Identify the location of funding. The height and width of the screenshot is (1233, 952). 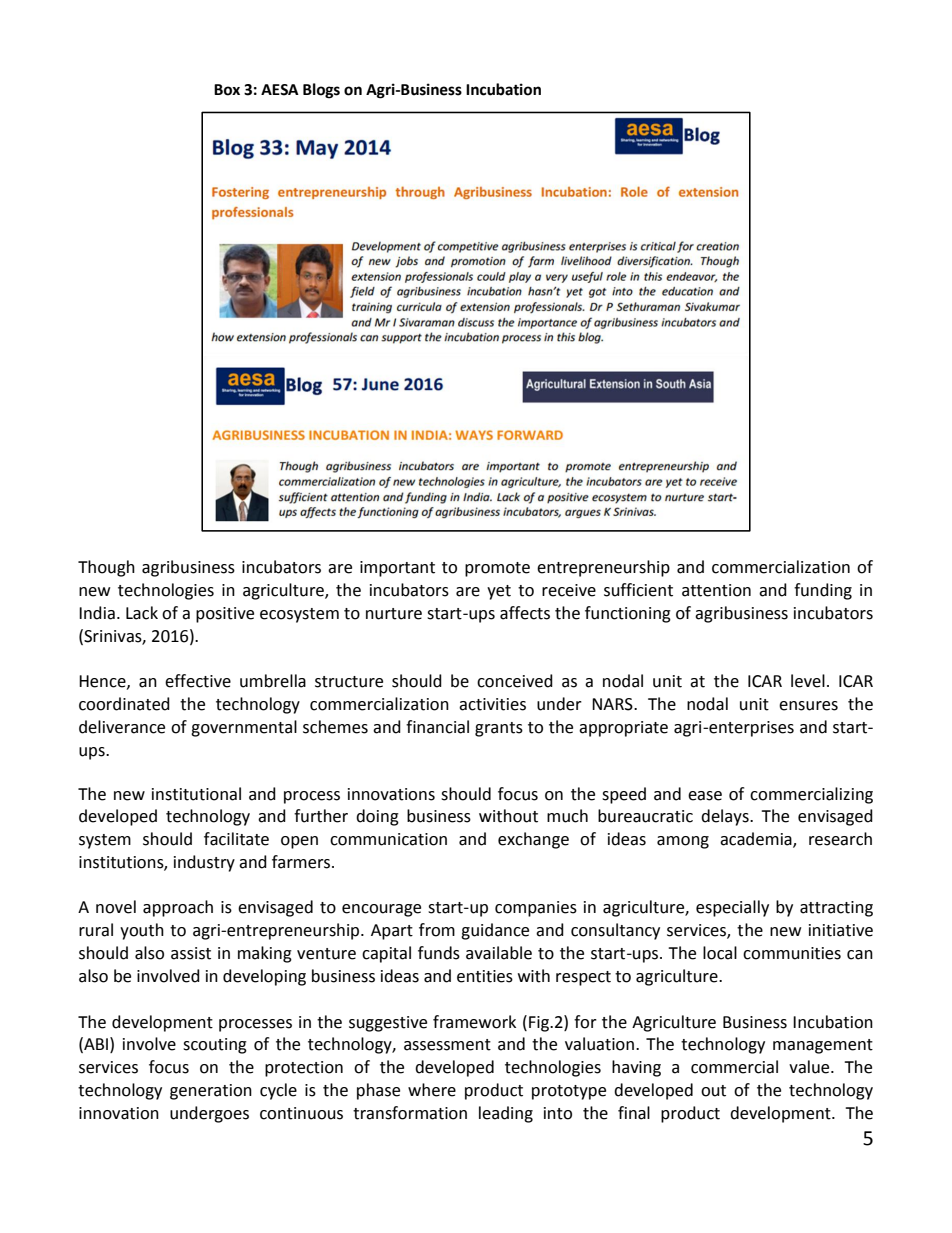
(823, 591).
